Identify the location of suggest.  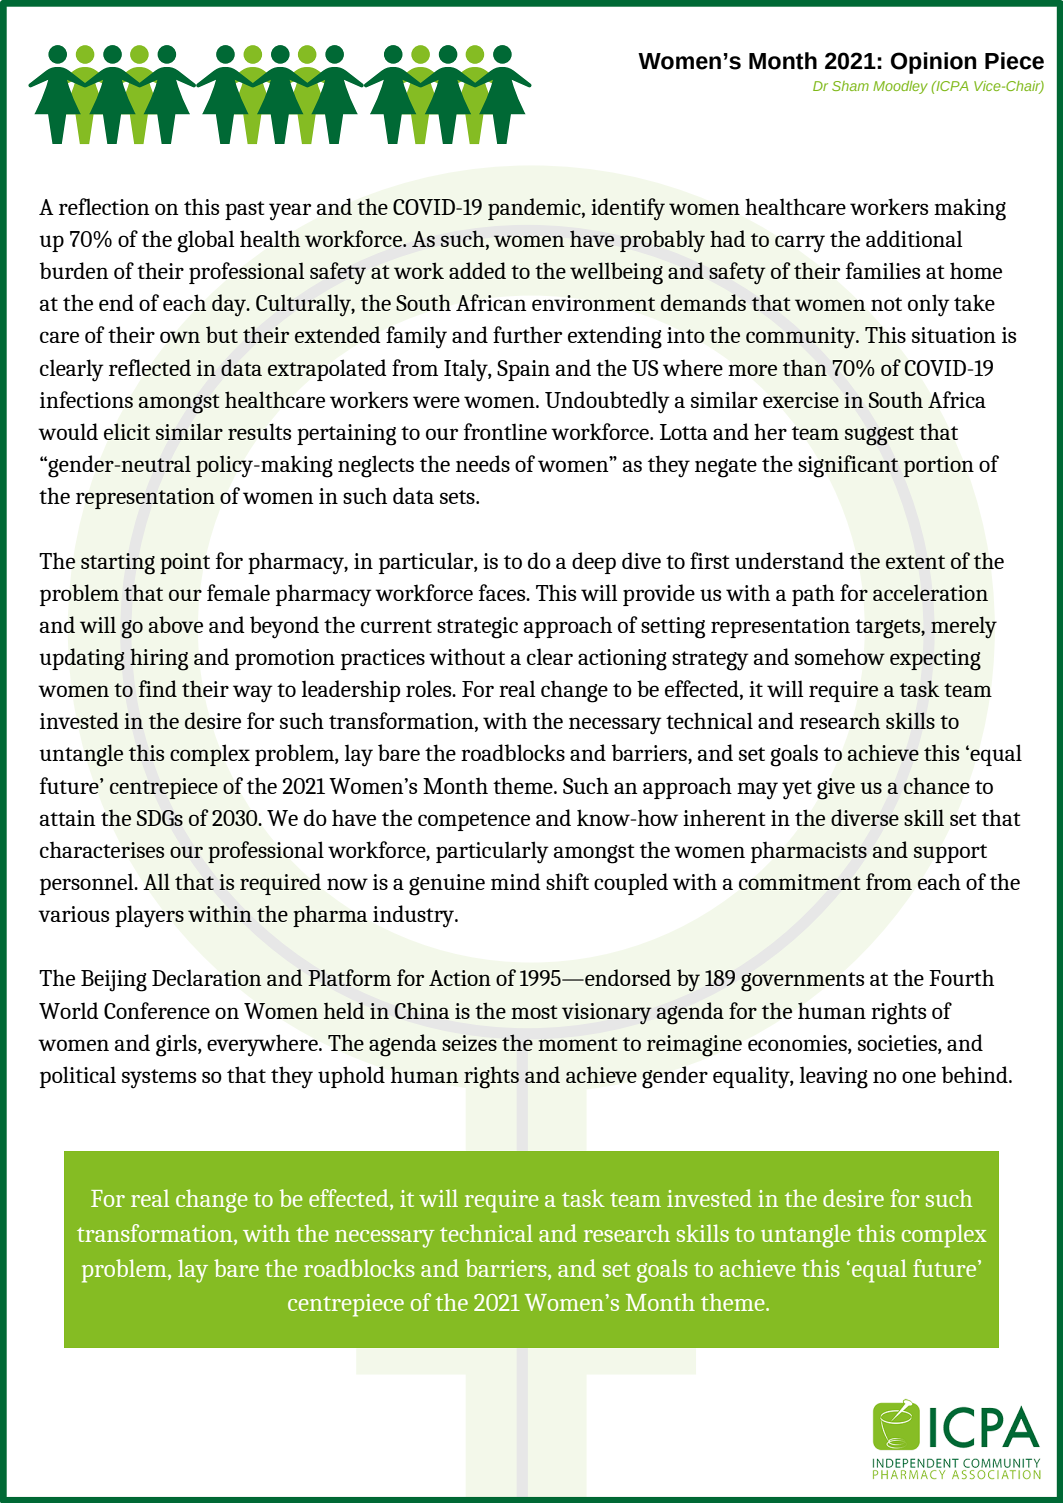
(879, 436).
